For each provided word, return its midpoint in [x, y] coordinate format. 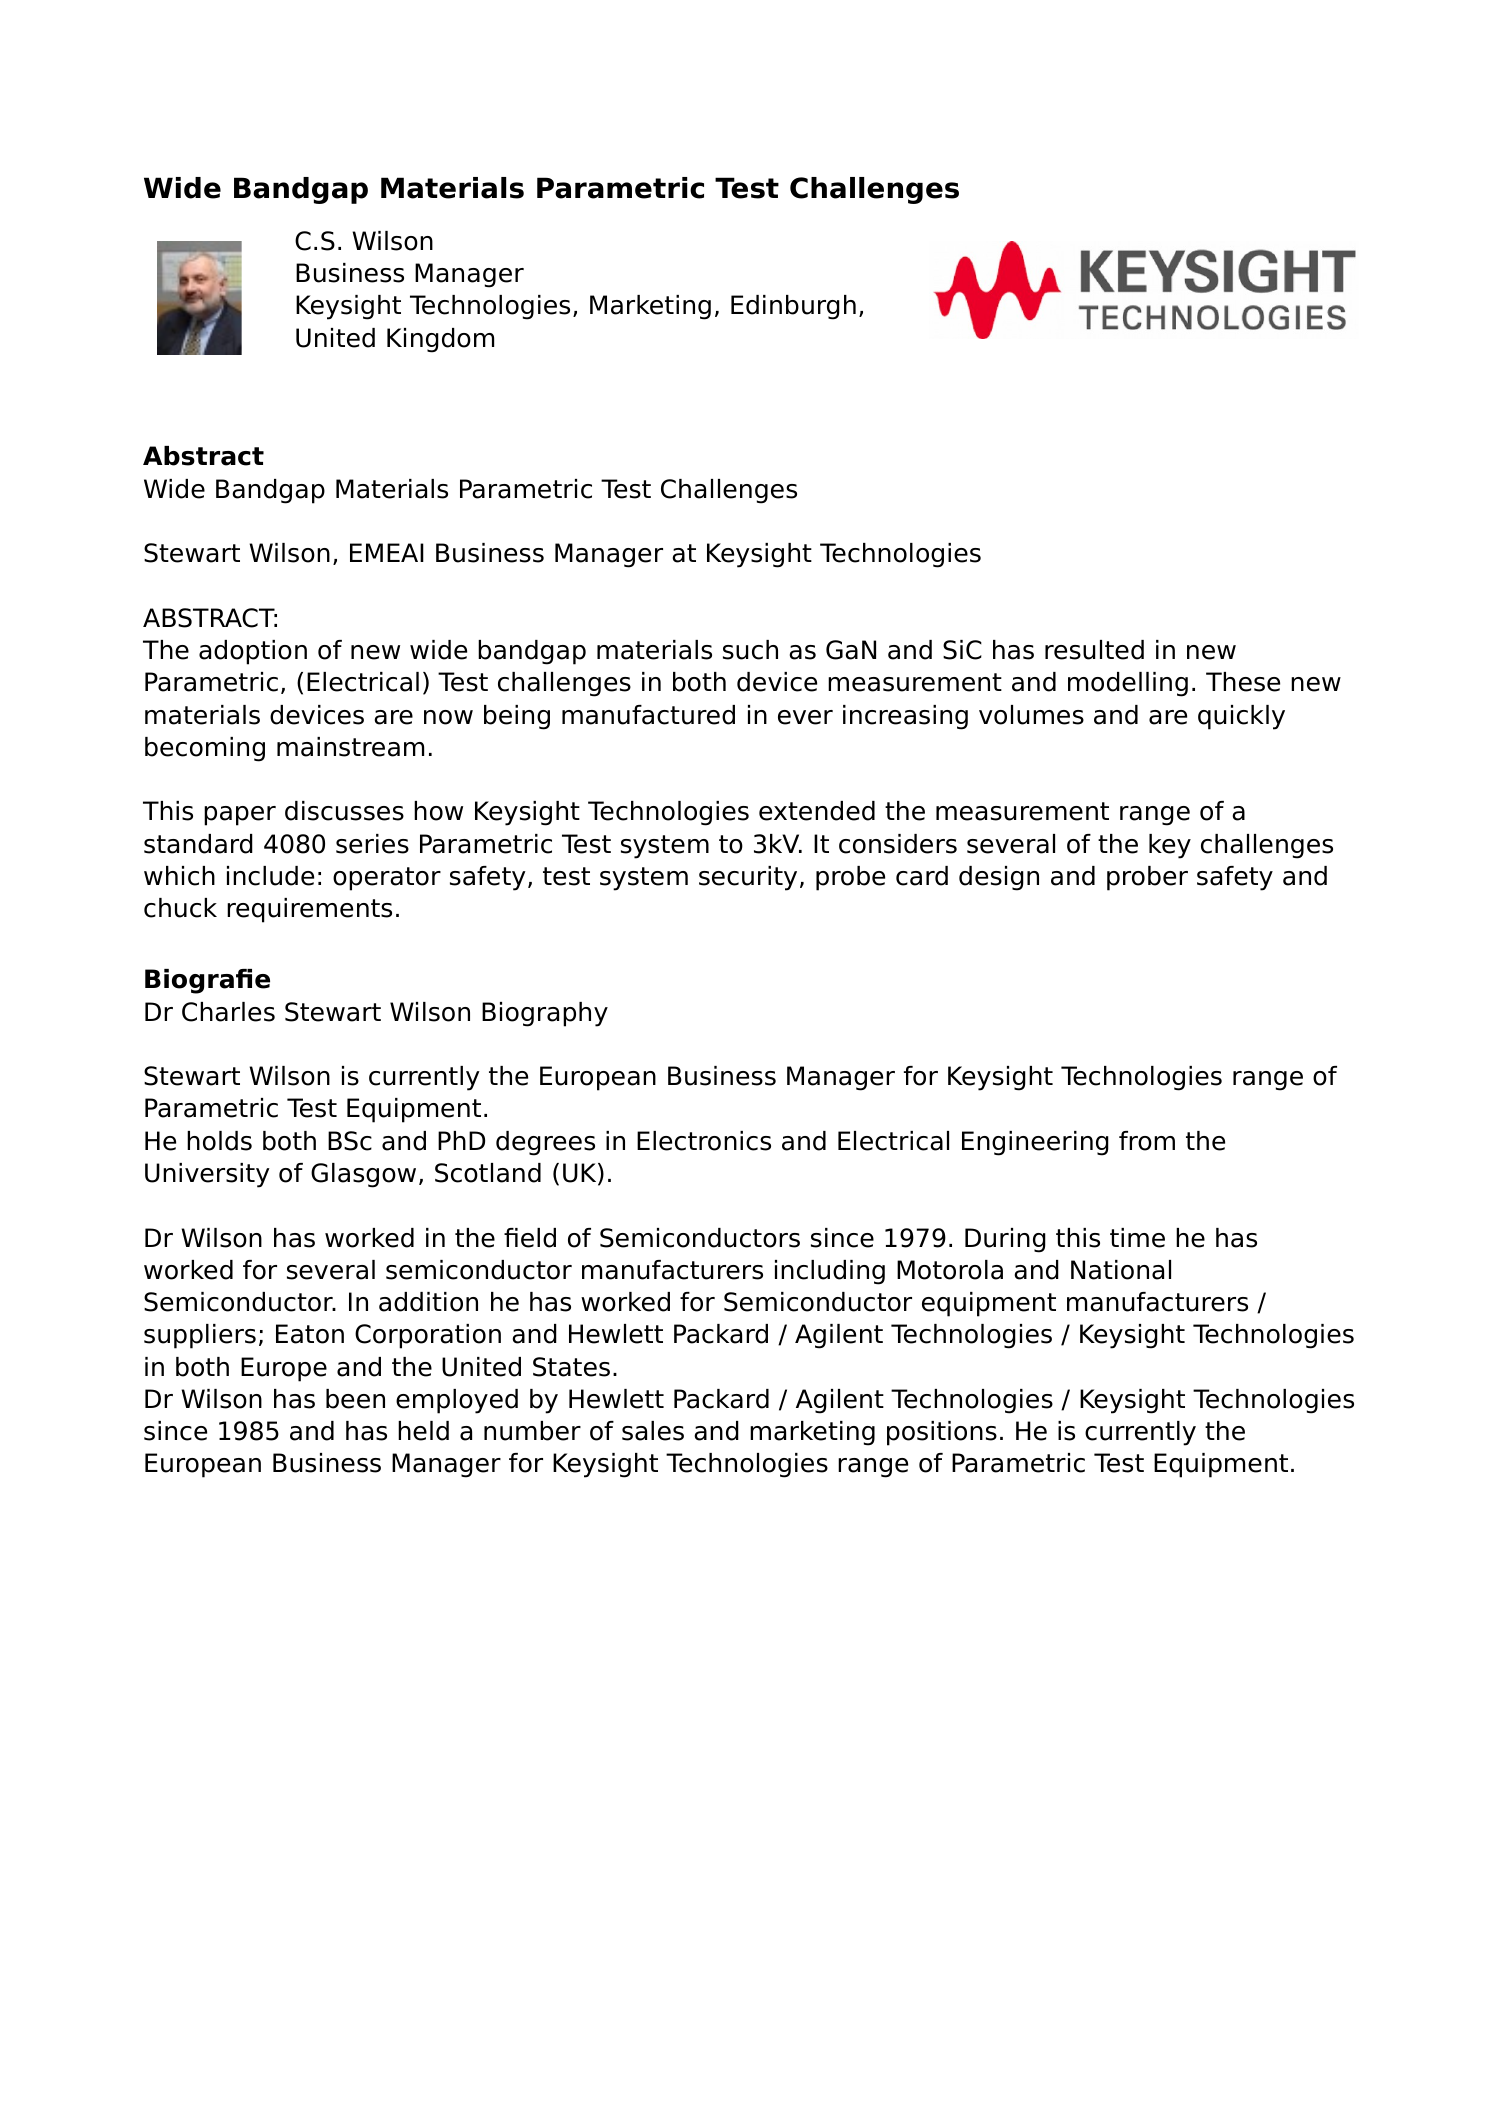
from [1147, 1141]
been [355, 1399]
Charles [228, 1012]
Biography [545, 1014]
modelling [1128, 684]
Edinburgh [793, 307]
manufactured [648, 715]
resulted [1094, 650]
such [750, 650]
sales [653, 1431]
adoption [253, 652]
